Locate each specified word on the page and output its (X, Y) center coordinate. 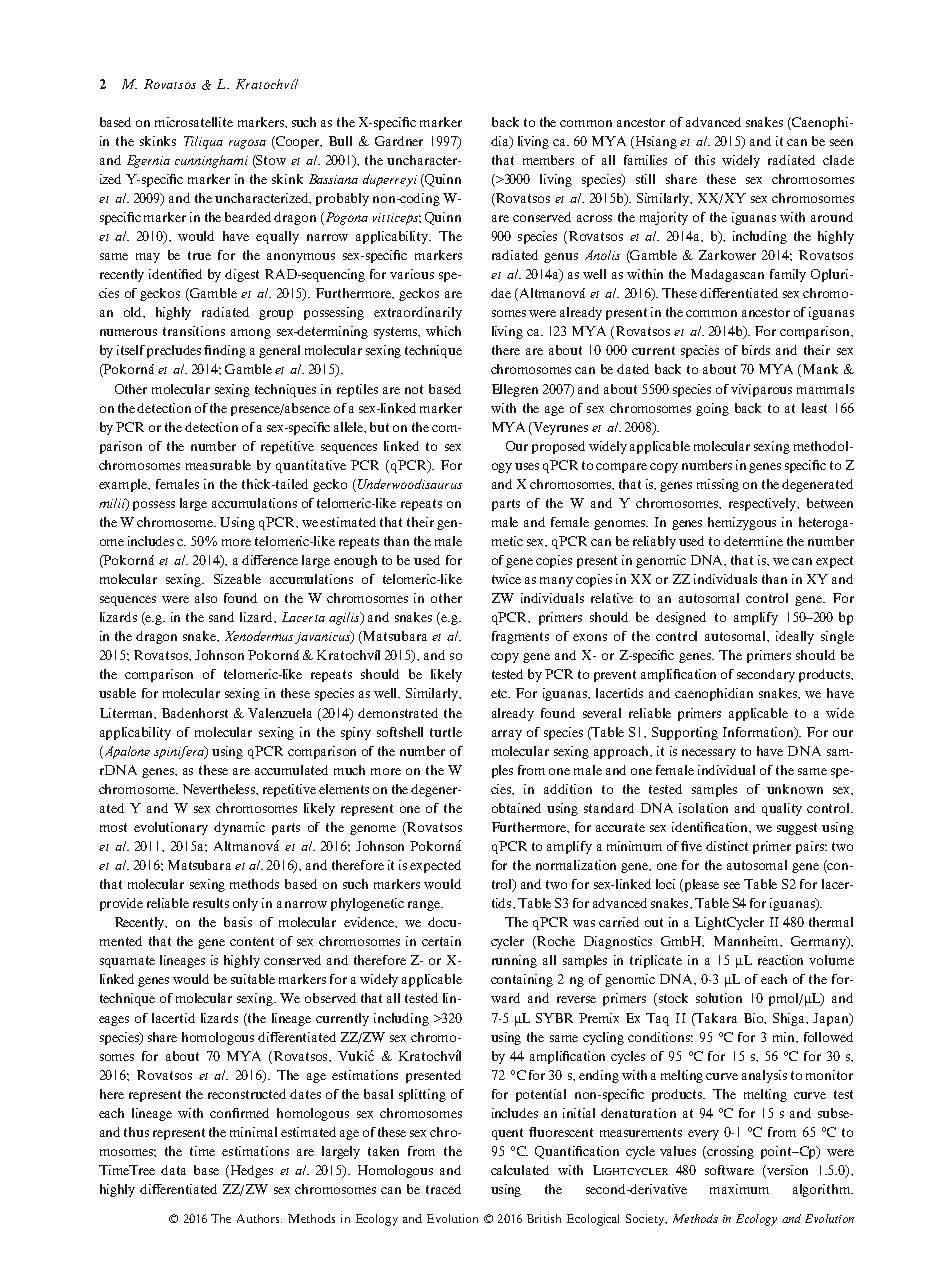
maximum (739, 1189)
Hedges (250, 1171)
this (705, 160)
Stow (270, 160)
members (548, 160)
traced (443, 1189)
